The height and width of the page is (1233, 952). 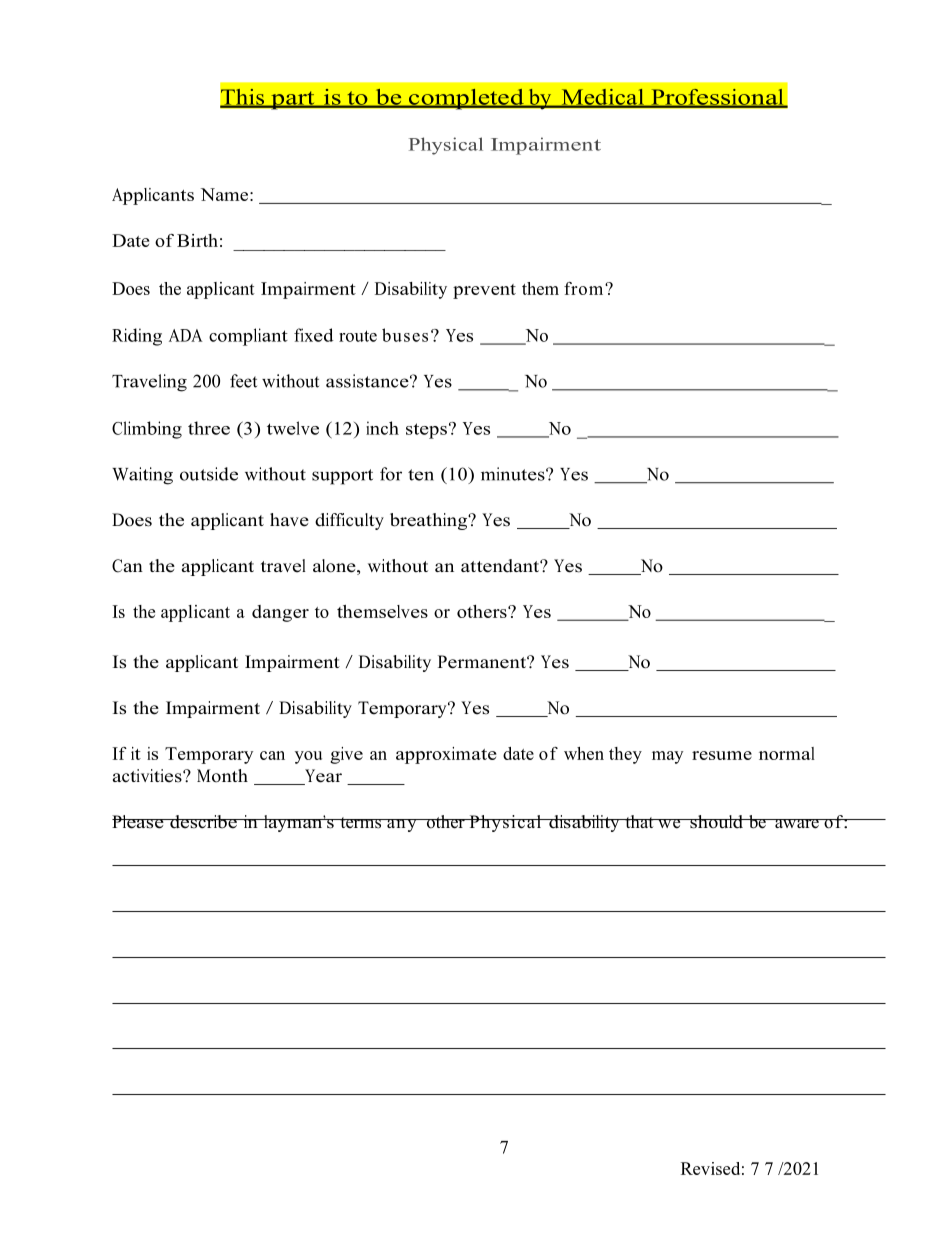 I want to click on describe, so click(x=203, y=822).
